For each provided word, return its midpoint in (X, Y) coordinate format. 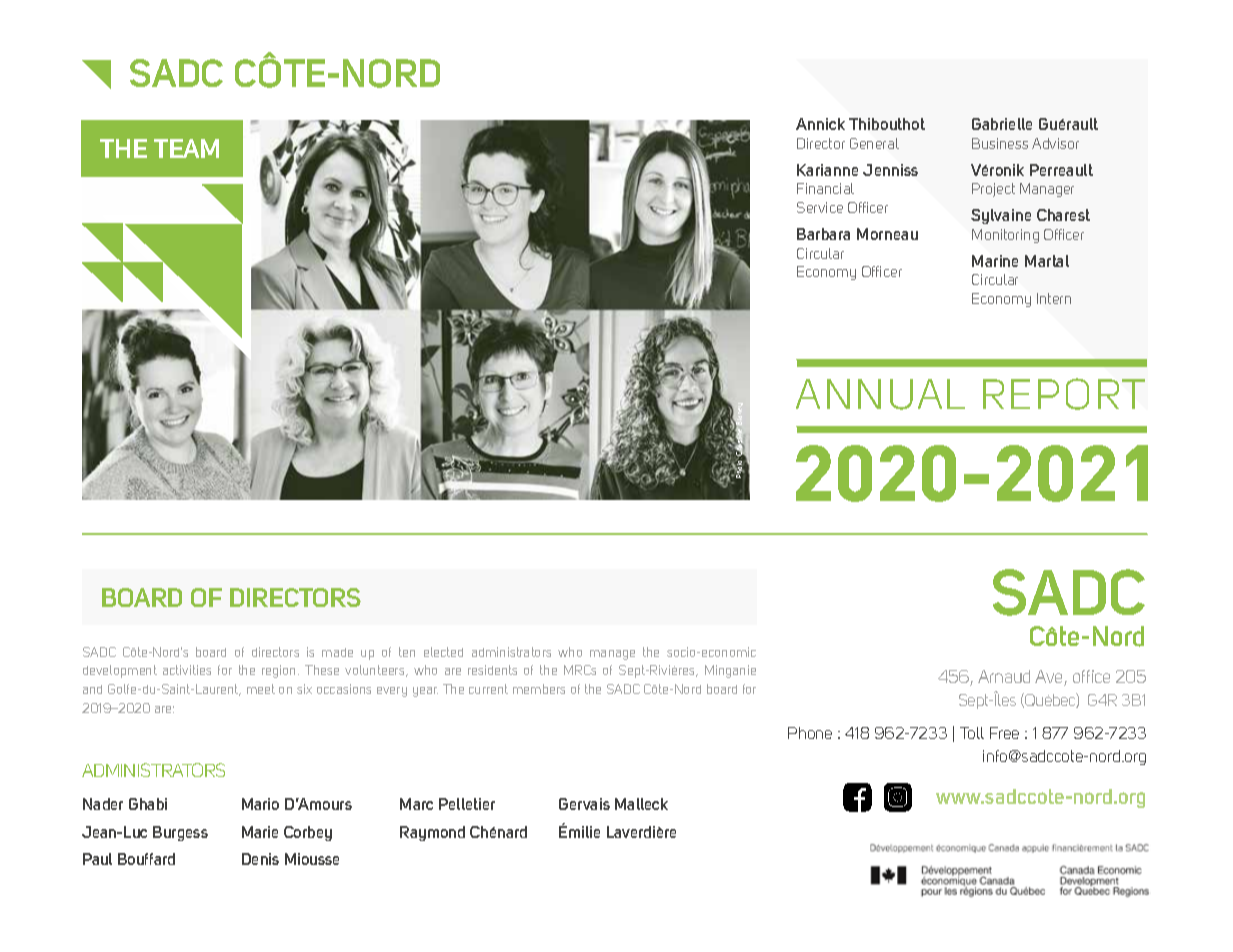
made (337, 652)
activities (187, 670)
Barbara (823, 234)
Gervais (584, 804)
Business (1000, 143)
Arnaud (1004, 676)
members (539, 689)
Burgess (180, 833)
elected (443, 652)
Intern (1054, 298)
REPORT (1064, 394)
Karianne (827, 170)
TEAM (186, 148)
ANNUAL (880, 394)
